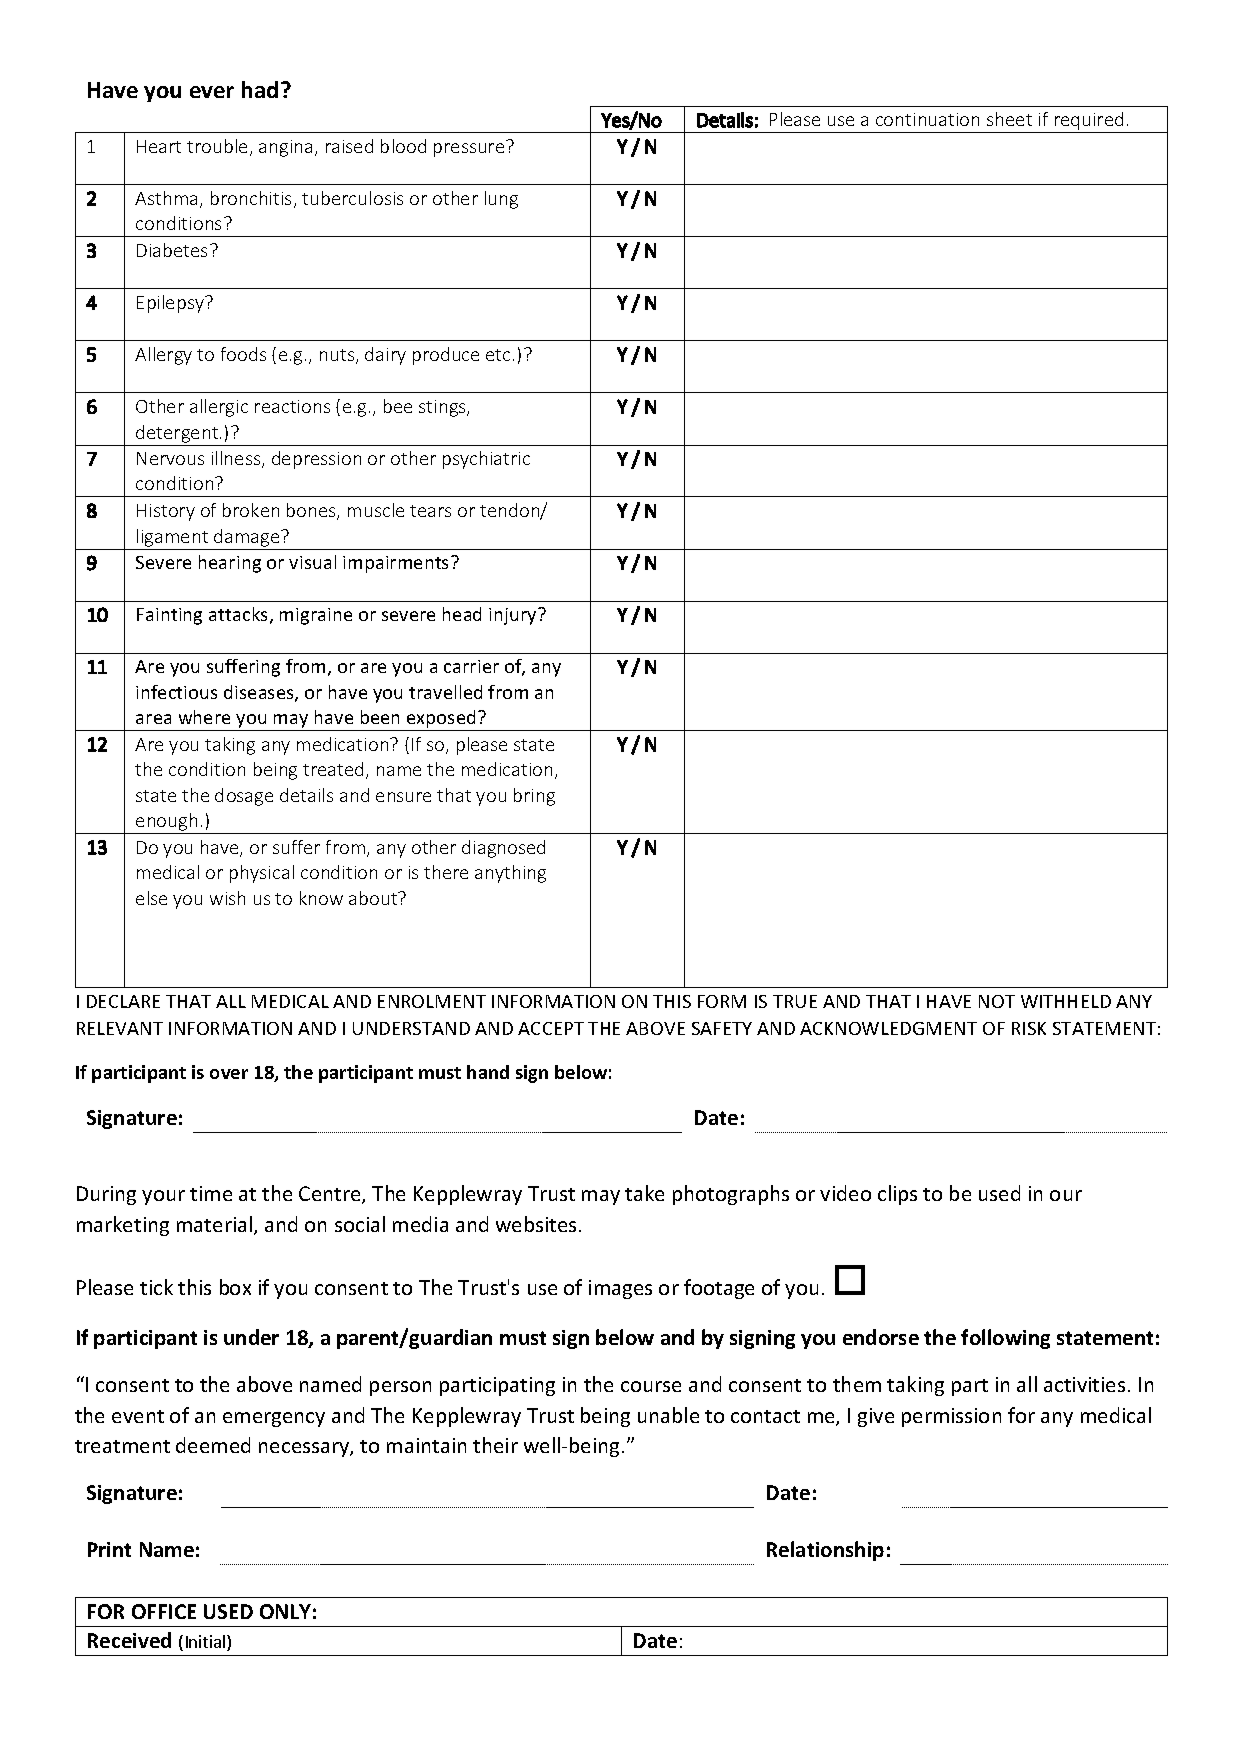 This screenshot has height=1758, width=1243. Describe the element at coordinates (501, 200) in the screenshot. I see `lung` at that location.
